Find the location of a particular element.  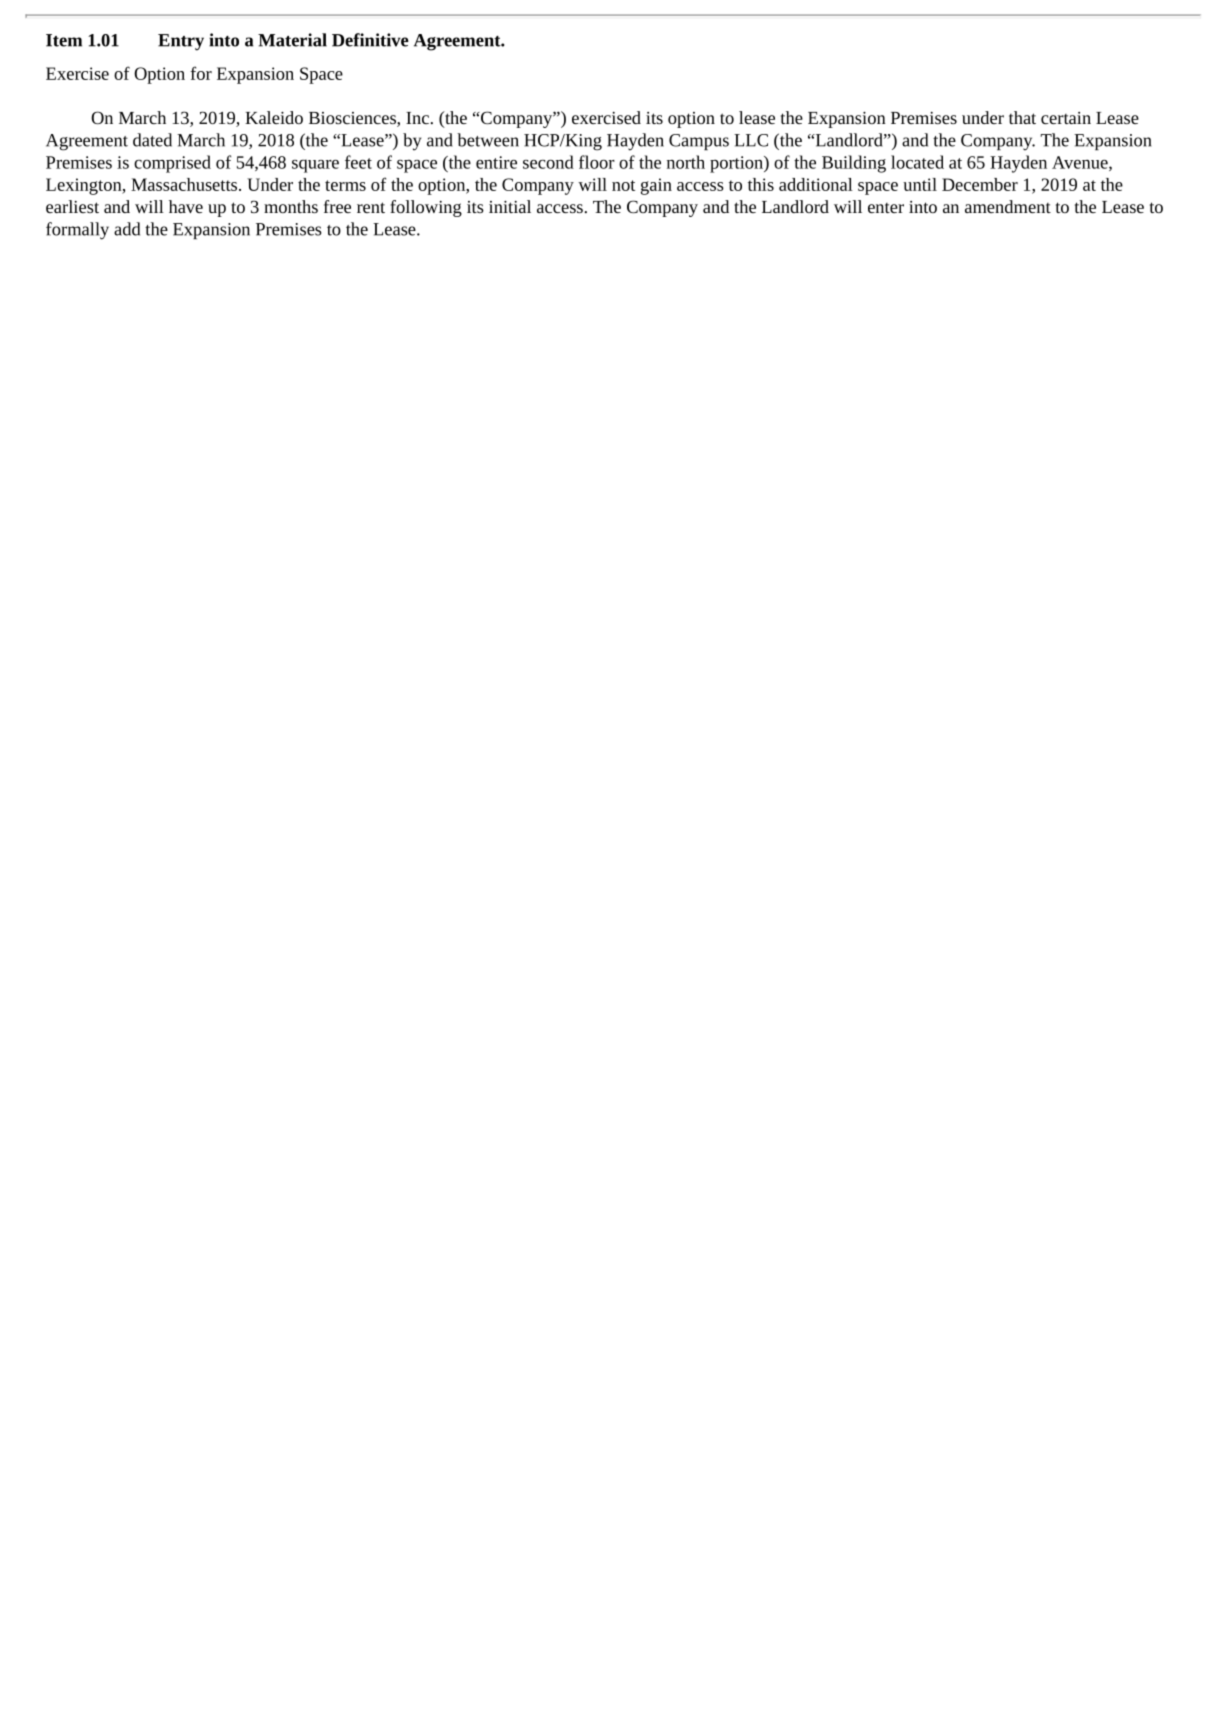

that is located at coordinates (1022, 117).
